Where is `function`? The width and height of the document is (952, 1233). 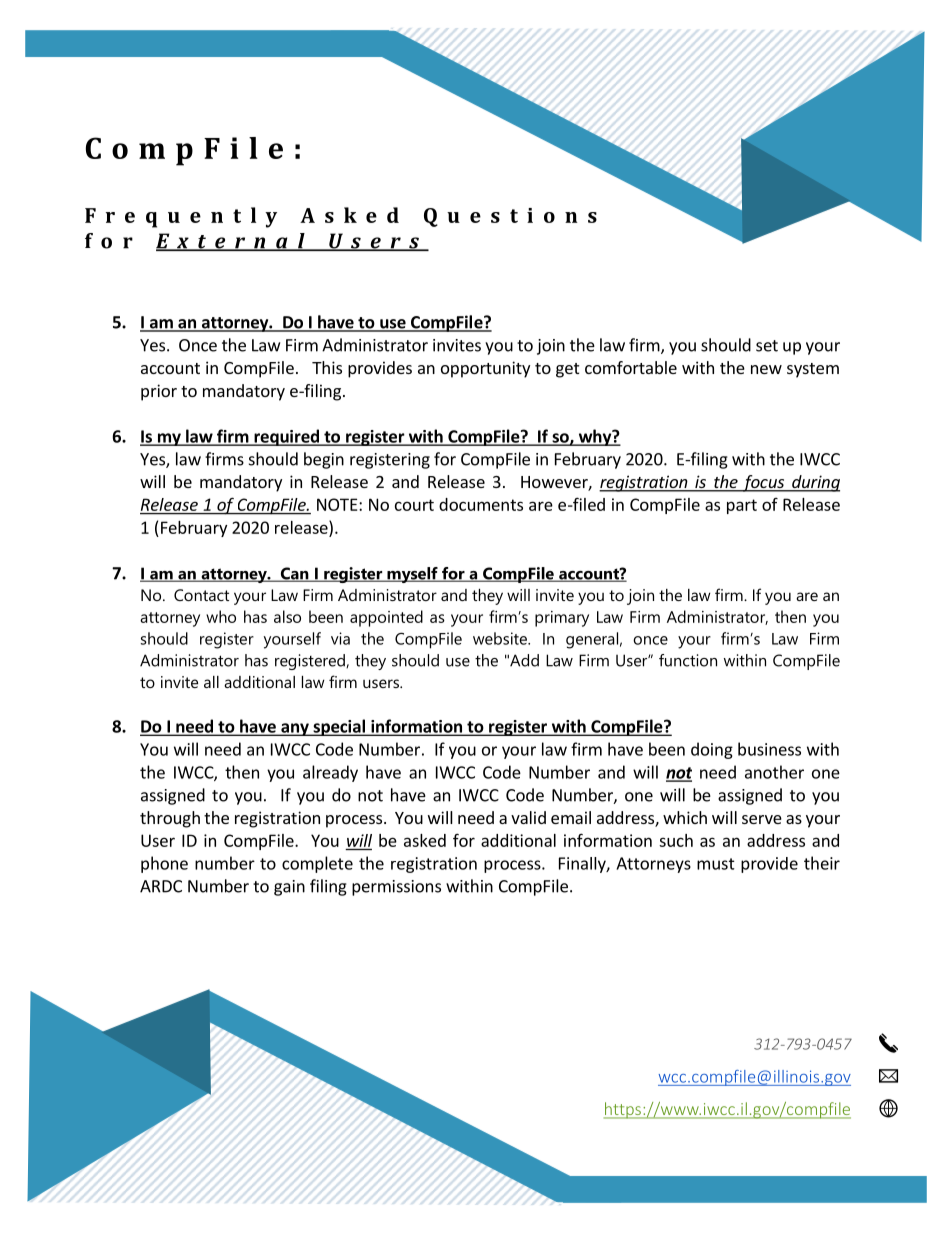 function is located at coordinates (688, 660).
